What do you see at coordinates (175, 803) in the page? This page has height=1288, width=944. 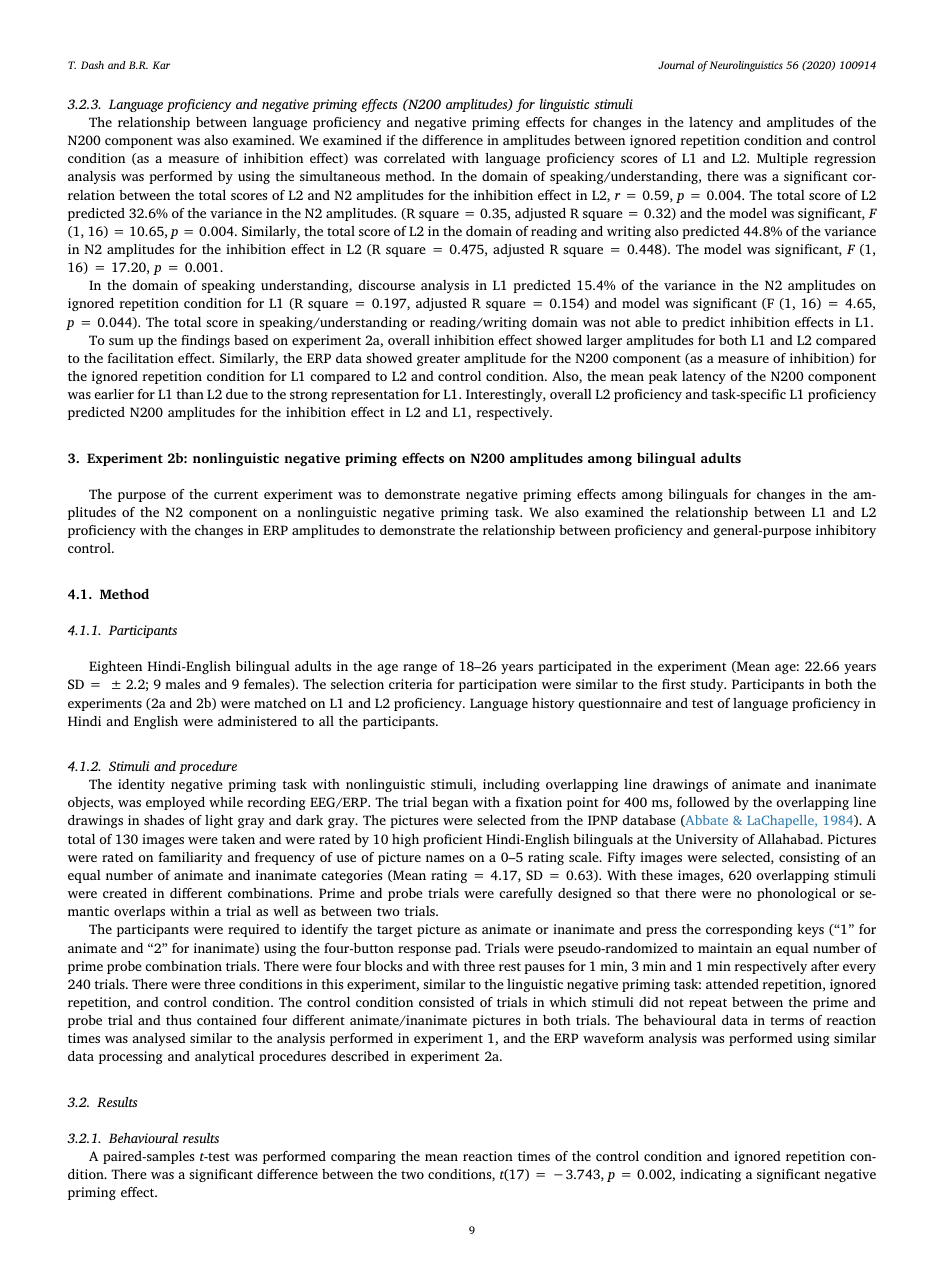 I see `employed` at bounding box center [175, 803].
